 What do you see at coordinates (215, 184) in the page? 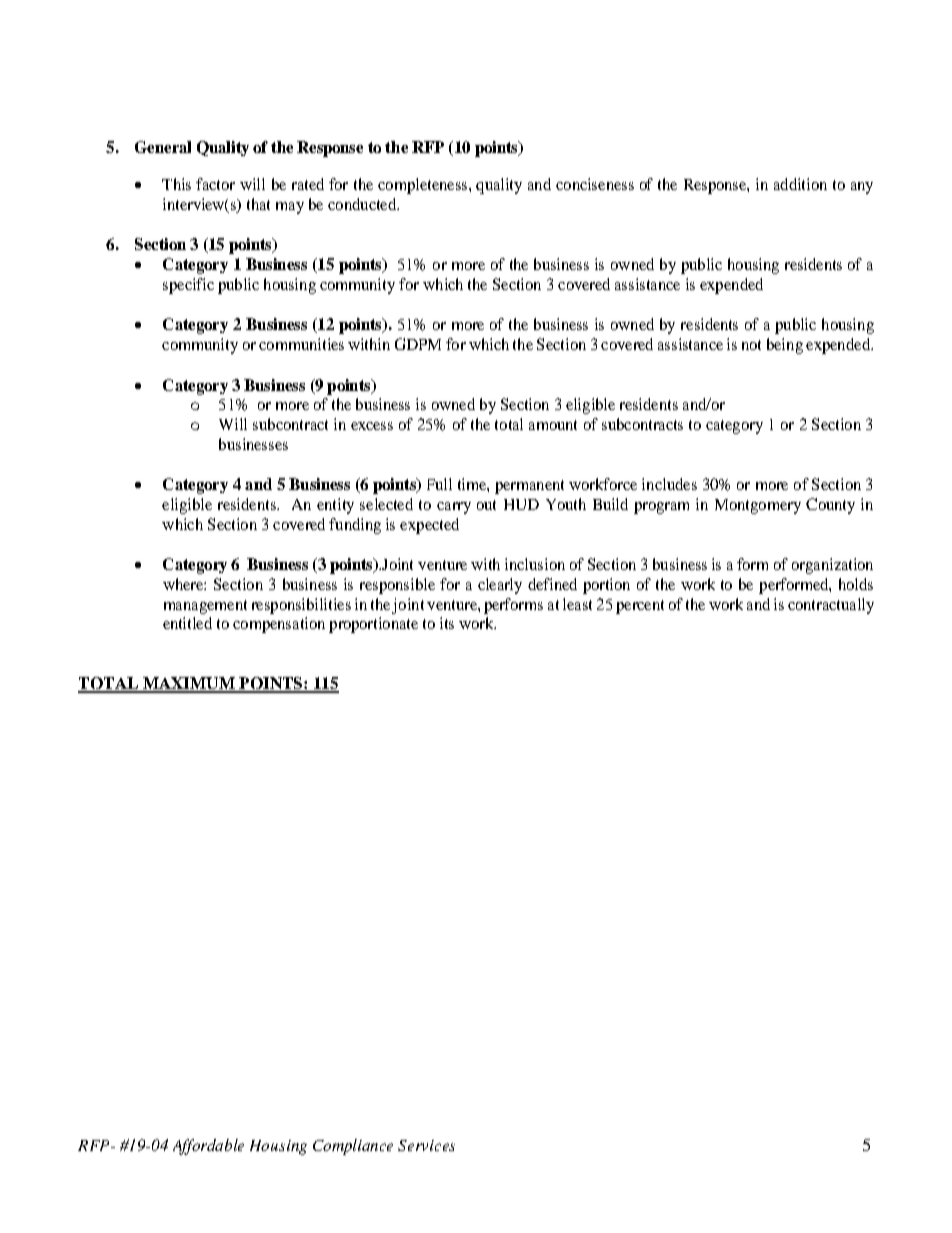
I see `factor` at bounding box center [215, 184].
